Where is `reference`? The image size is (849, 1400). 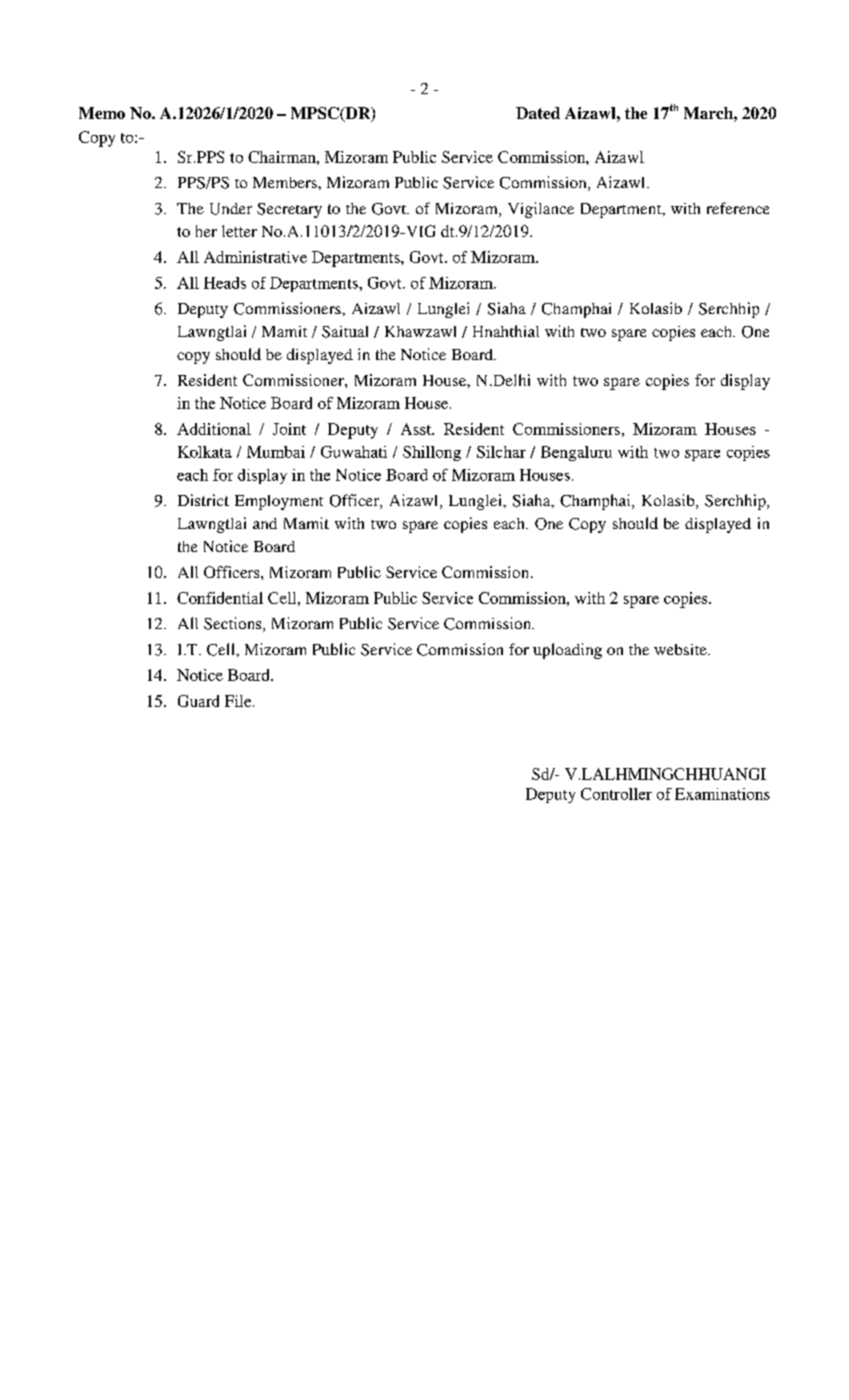
reference is located at coordinates (738, 208).
